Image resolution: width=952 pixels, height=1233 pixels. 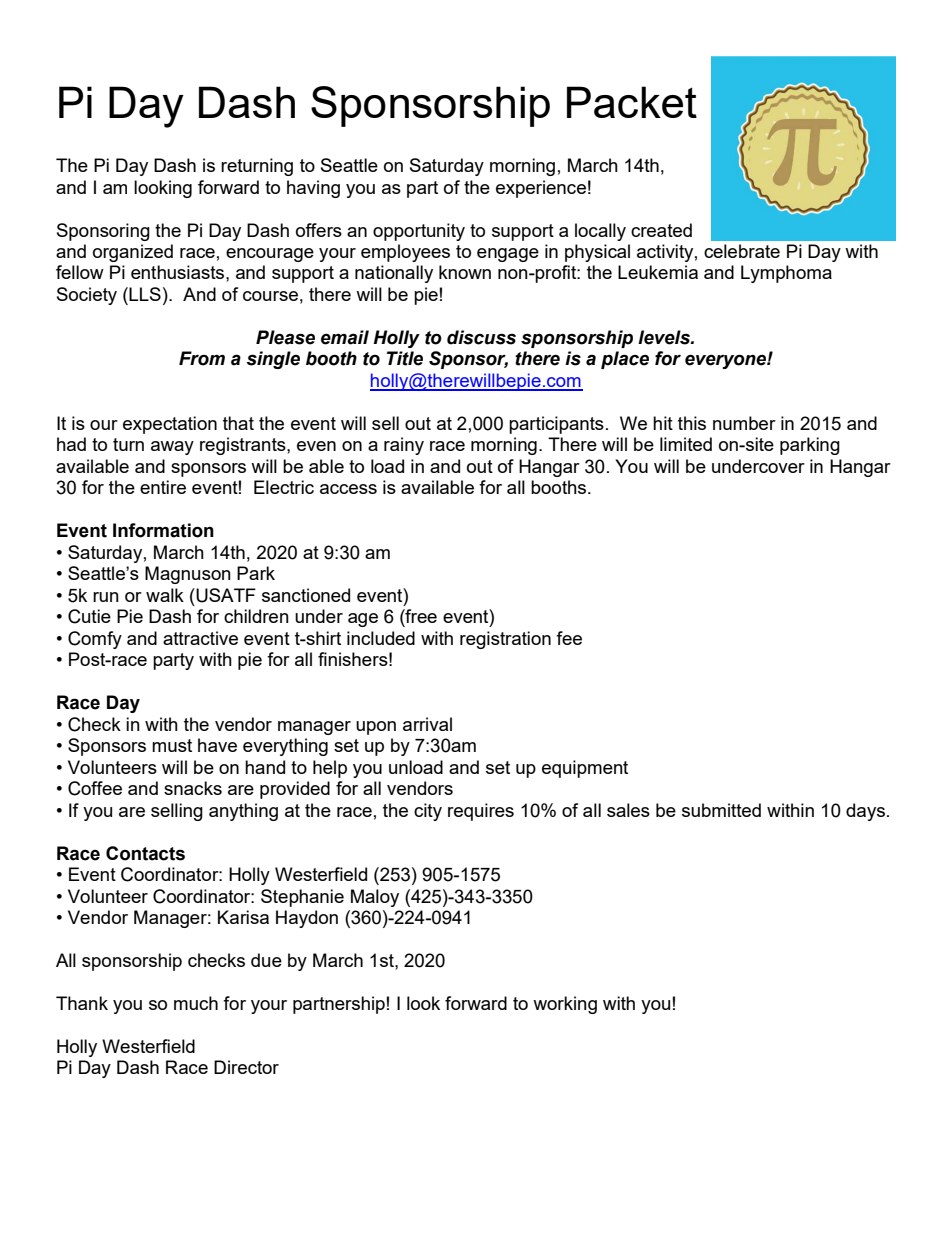 I want to click on submitted, so click(x=721, y=810).
